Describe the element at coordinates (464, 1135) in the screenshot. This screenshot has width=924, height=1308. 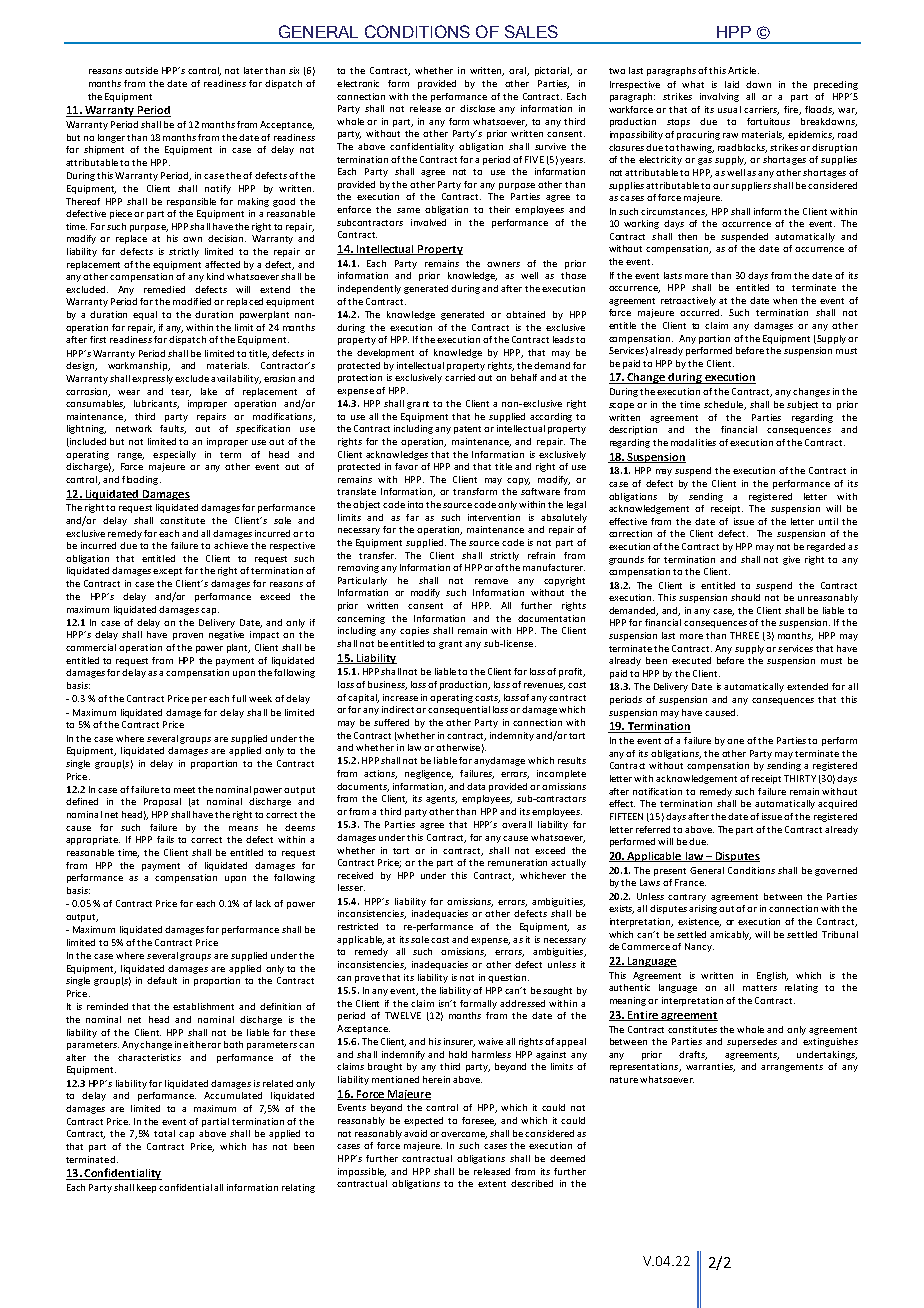
I see `overcome` at that location.
